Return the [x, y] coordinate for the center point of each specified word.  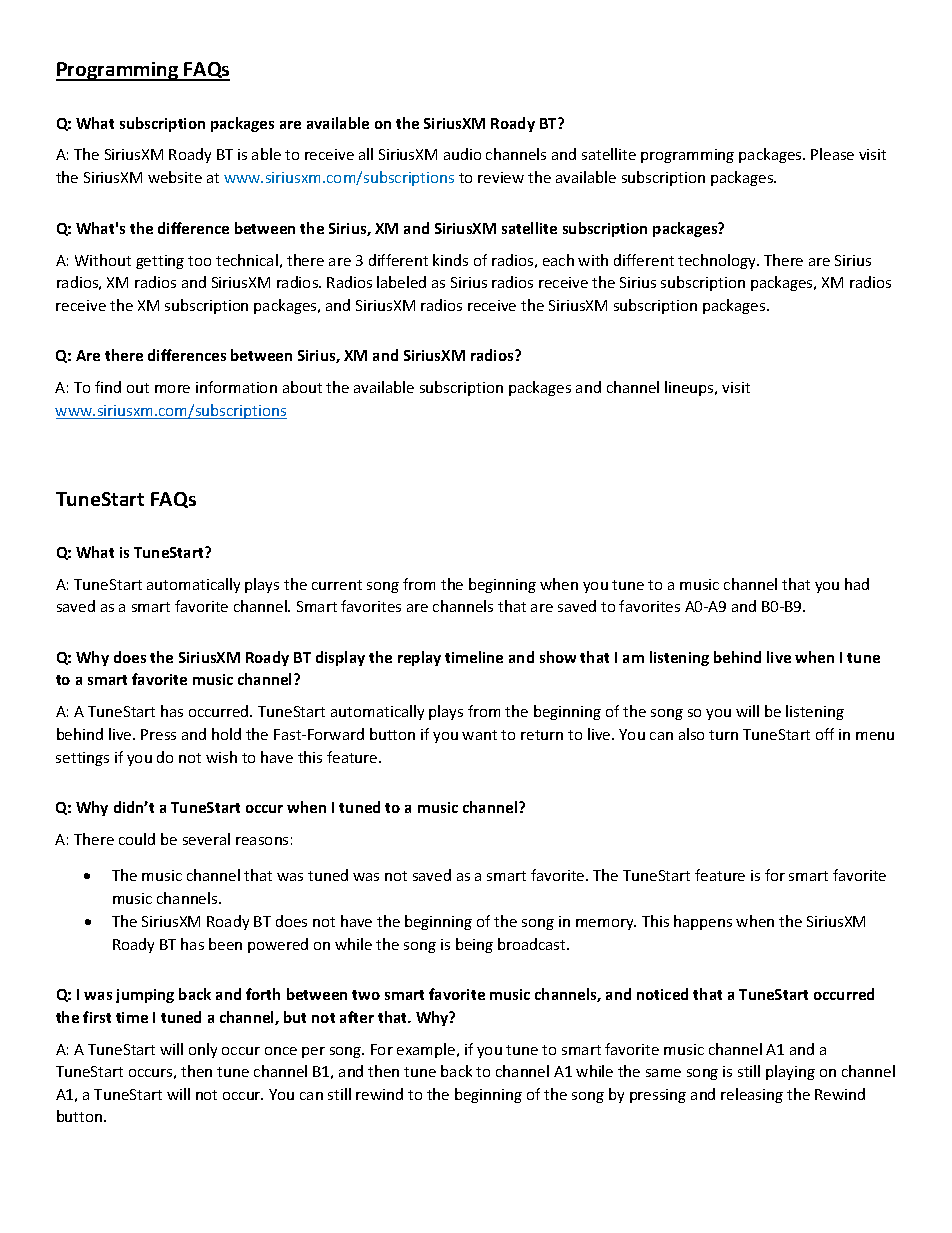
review [501, 177]
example [427, 1050]
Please [832, 154]
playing [790, 1072]
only [203, 1050]
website [175, 177]
